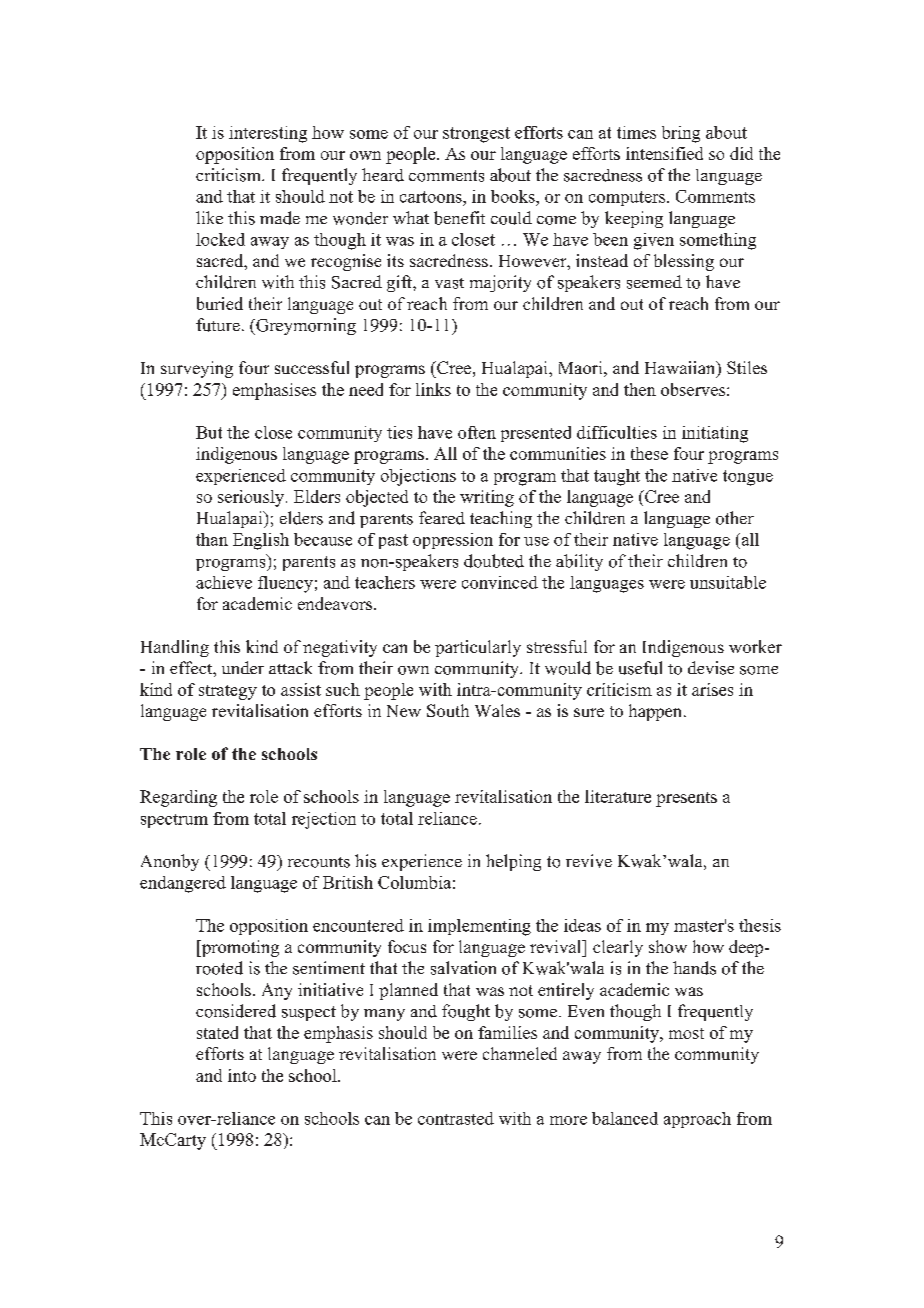 The image size is (924, 1308). Describe the element at coordinates (664, 153) in the screenshot. I see `intensified` at that location.
